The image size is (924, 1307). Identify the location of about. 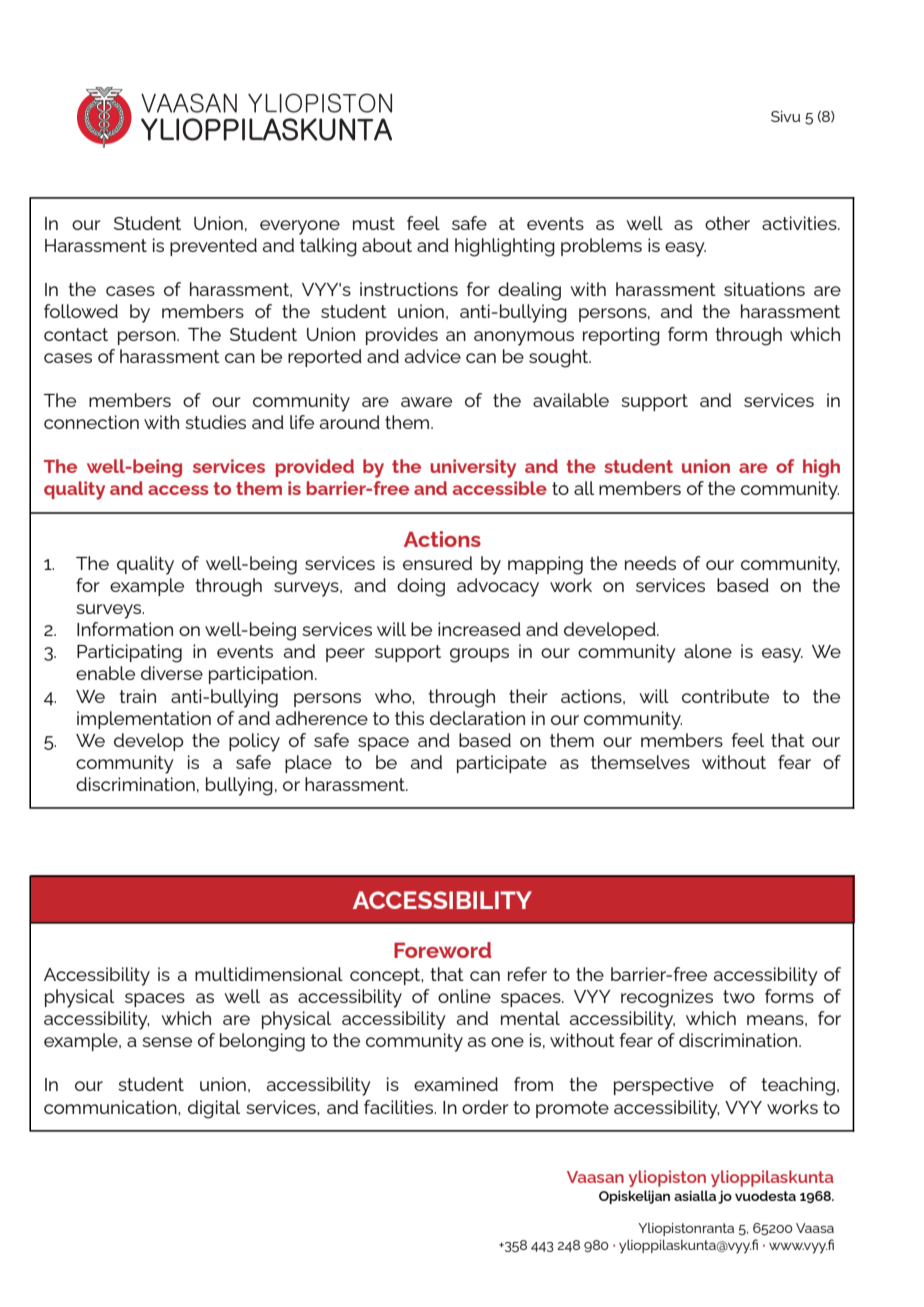
(387, 245).
